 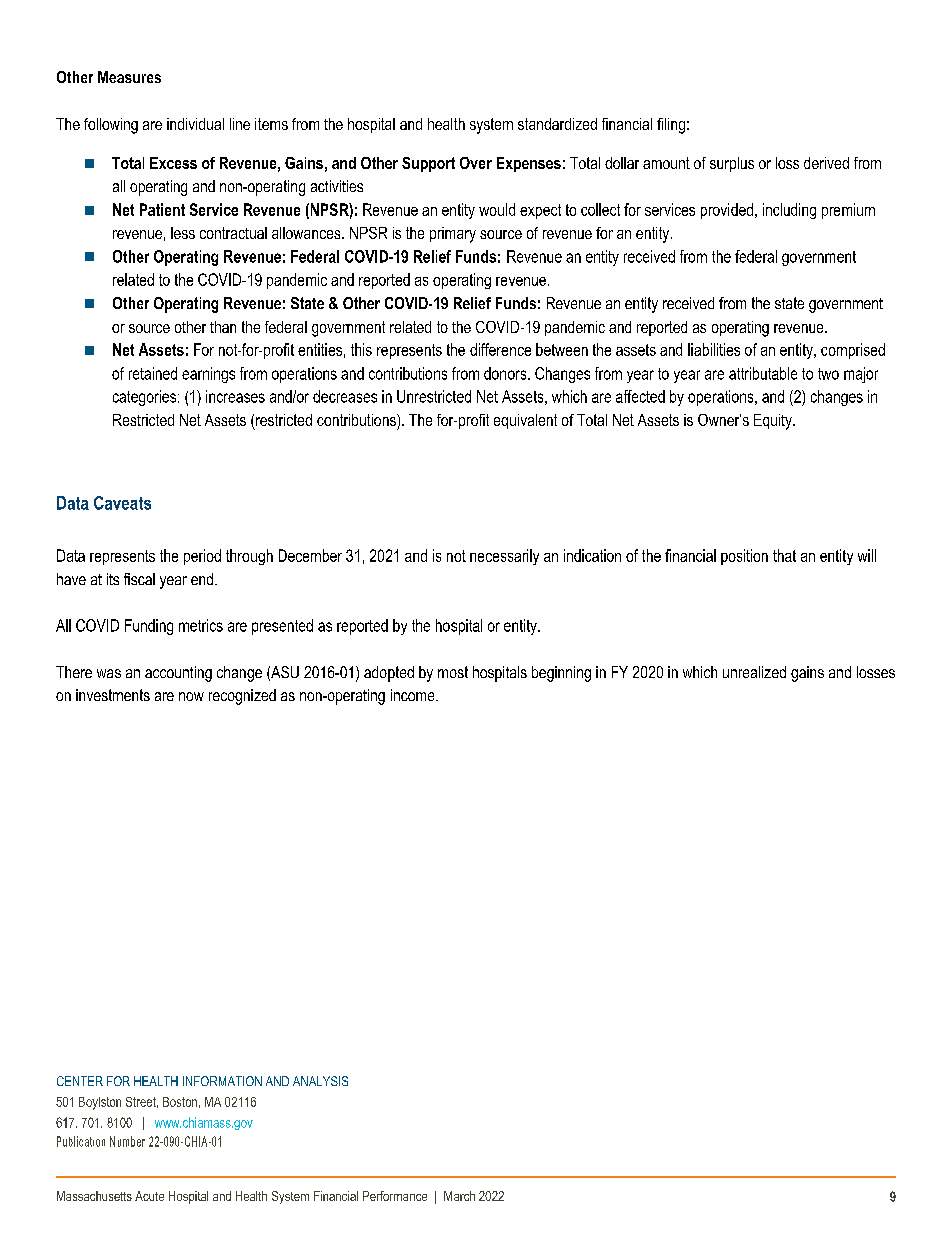 I want to click on Equity, so click(x=774, y=422).
